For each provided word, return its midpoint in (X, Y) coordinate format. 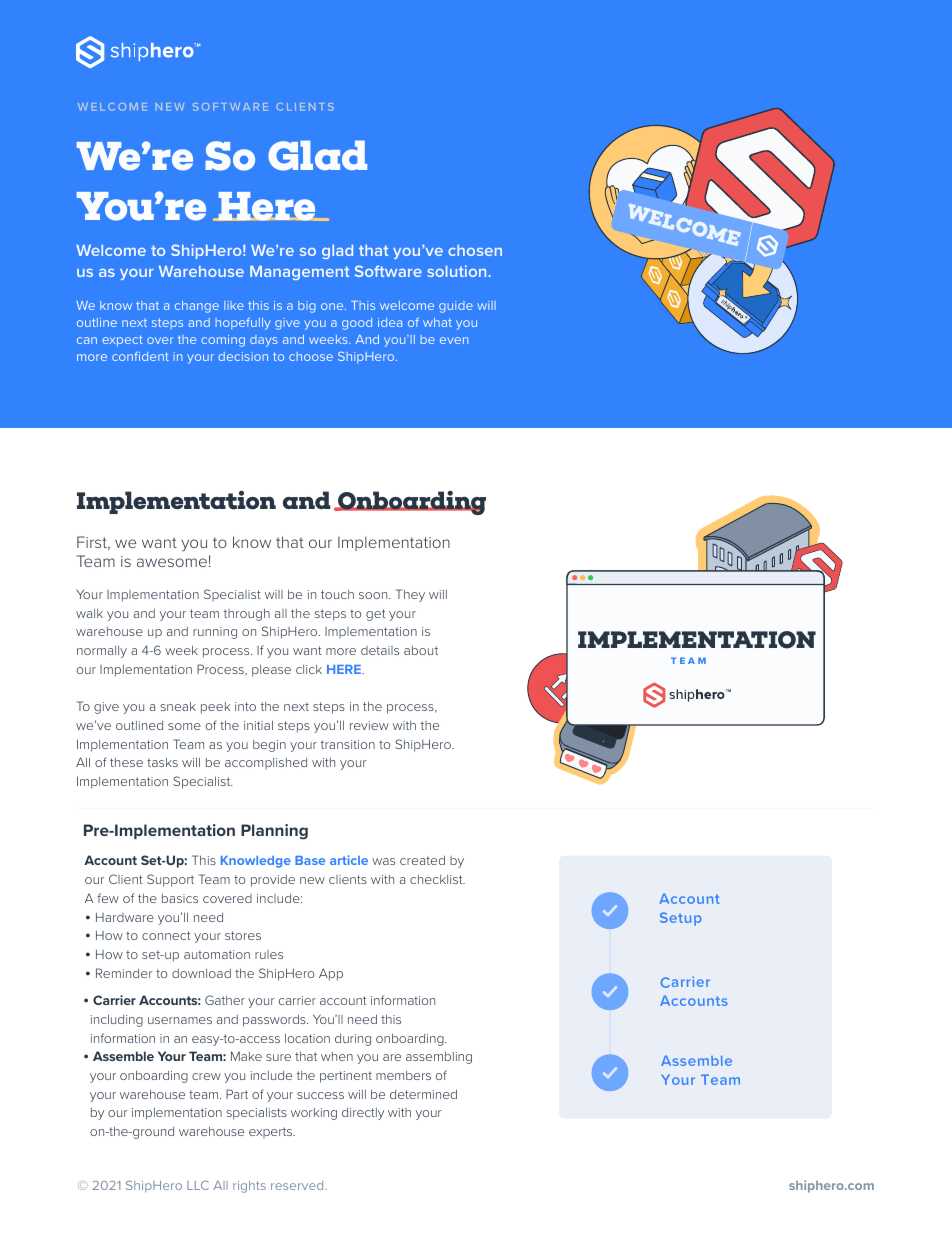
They (410, 595)
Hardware (125, 917)
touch (337, 594)
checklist (437, 879)
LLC (198, 1185)
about (421, 650)
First (93, 543)
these (126, 762)
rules (269, 954)
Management (299, 273)
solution (456, 271)
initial (258, 725)
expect (122, 341)
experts (272, 1132)
